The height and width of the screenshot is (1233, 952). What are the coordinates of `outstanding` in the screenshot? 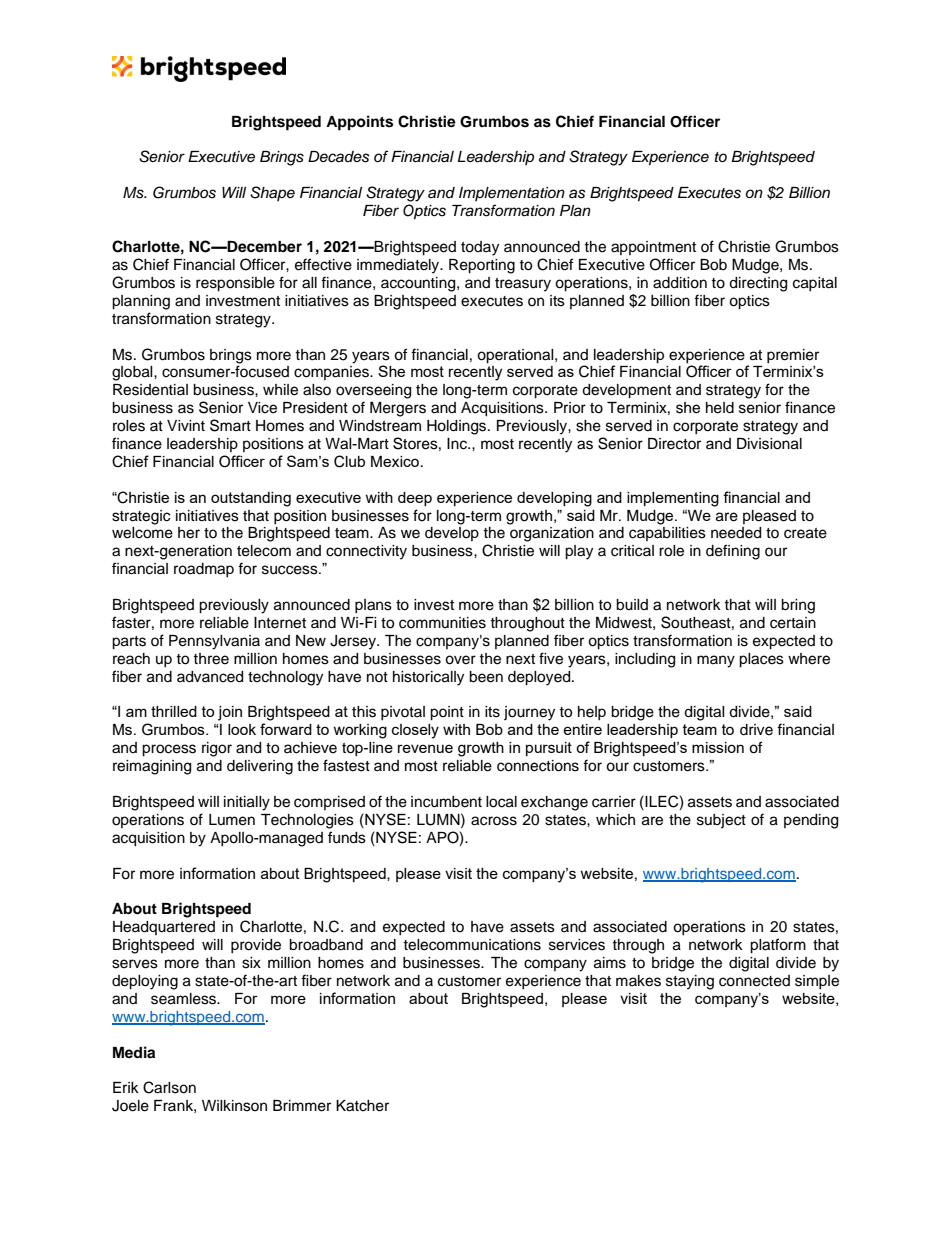 It's located at (251, 499).
